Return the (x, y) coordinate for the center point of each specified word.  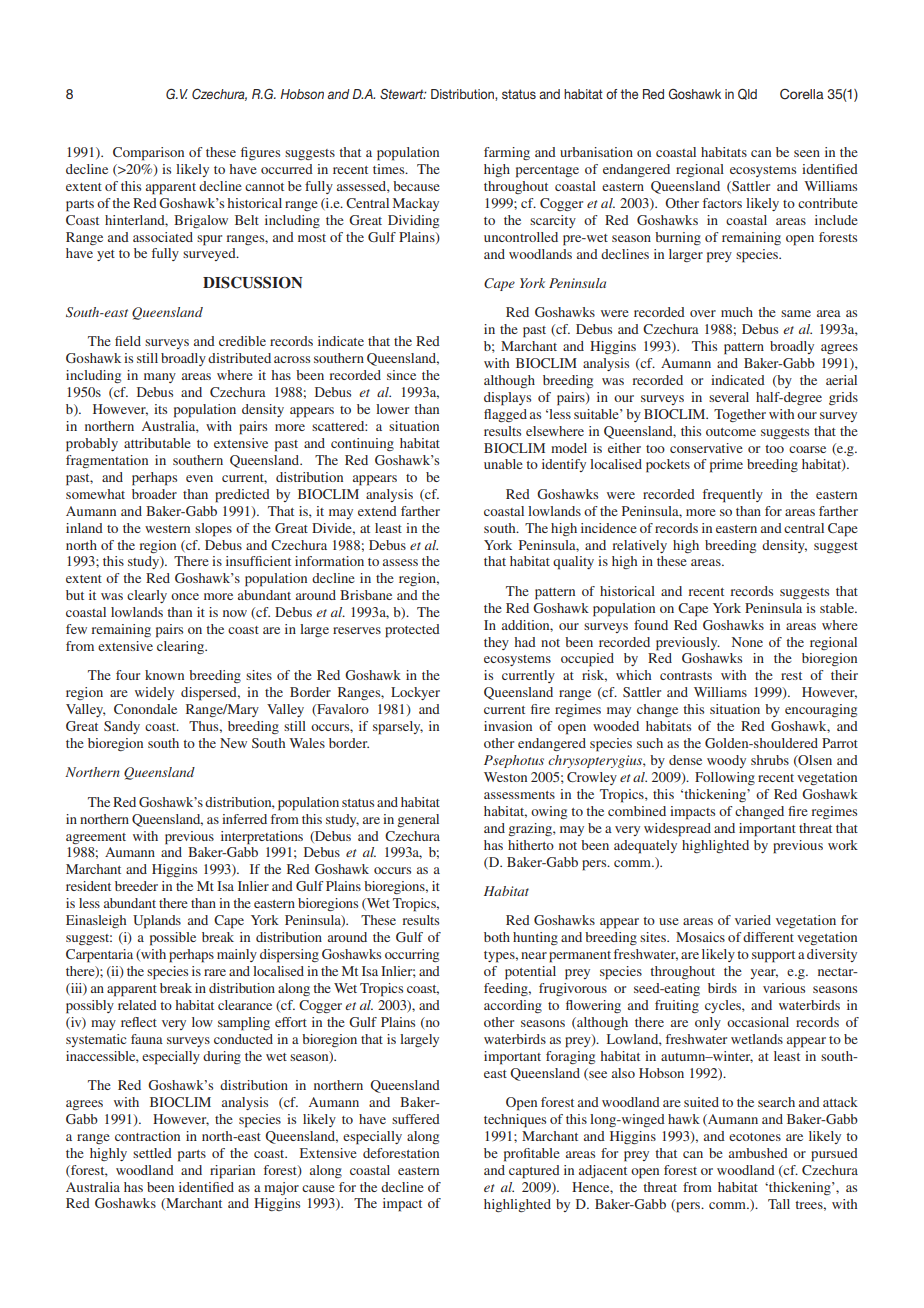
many (160, 378)
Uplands (157, 922)
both (497, 937)
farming (507, 153)
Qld (747, 94)
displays (507, 399)
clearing (181, 647)
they (496, 643)
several (729, 397)
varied (753, 920)
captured (534, 1172)
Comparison (148, 154)
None (747, 642)
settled (152, 1153)
